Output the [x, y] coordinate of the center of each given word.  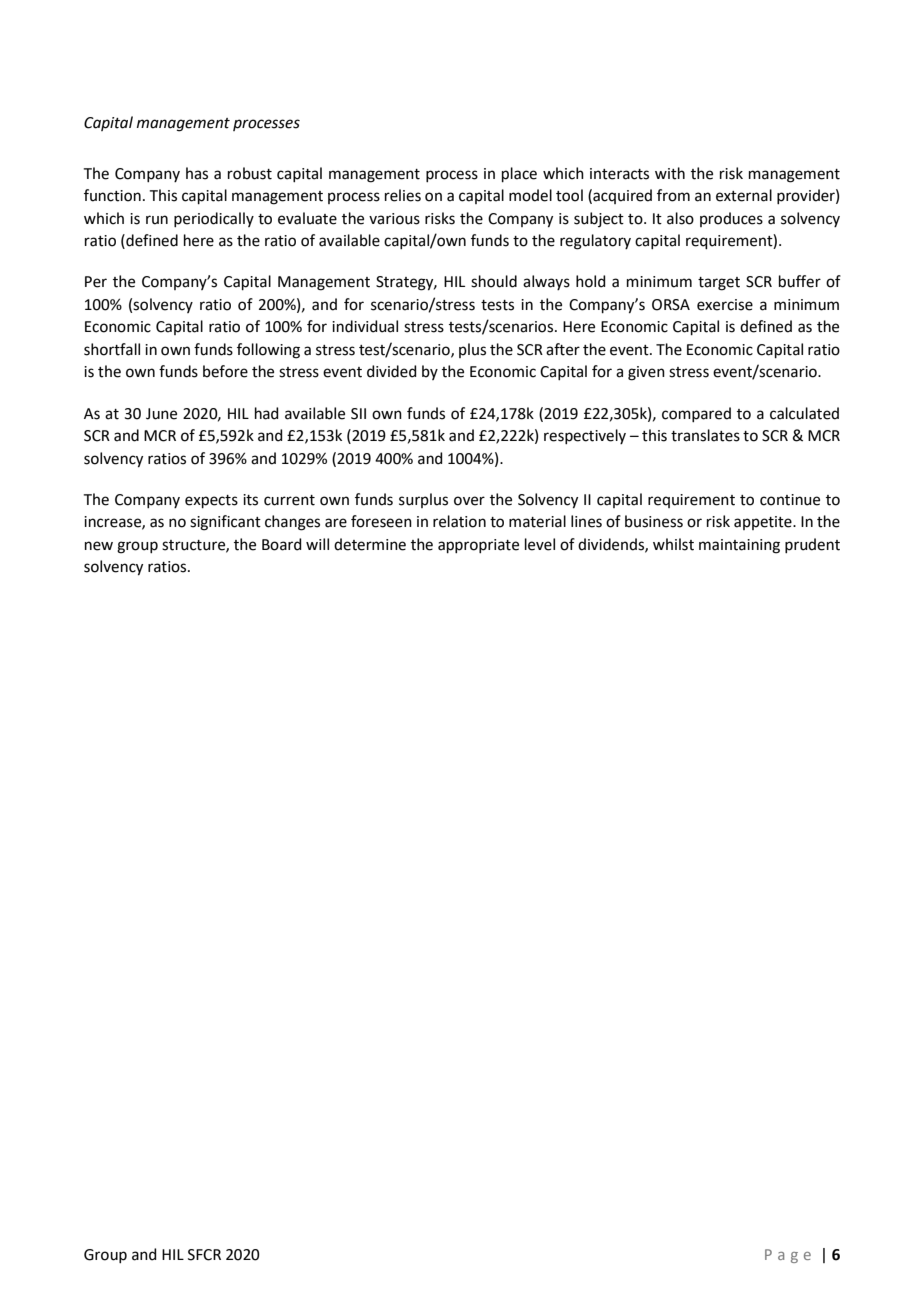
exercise [725, 305]
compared [696, 414]
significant [225, 523]
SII [358, 414]
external [744, 195]
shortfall [112, 349]
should [494, 281]
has [197, 173]
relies [403, 195]
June [161, 414]
